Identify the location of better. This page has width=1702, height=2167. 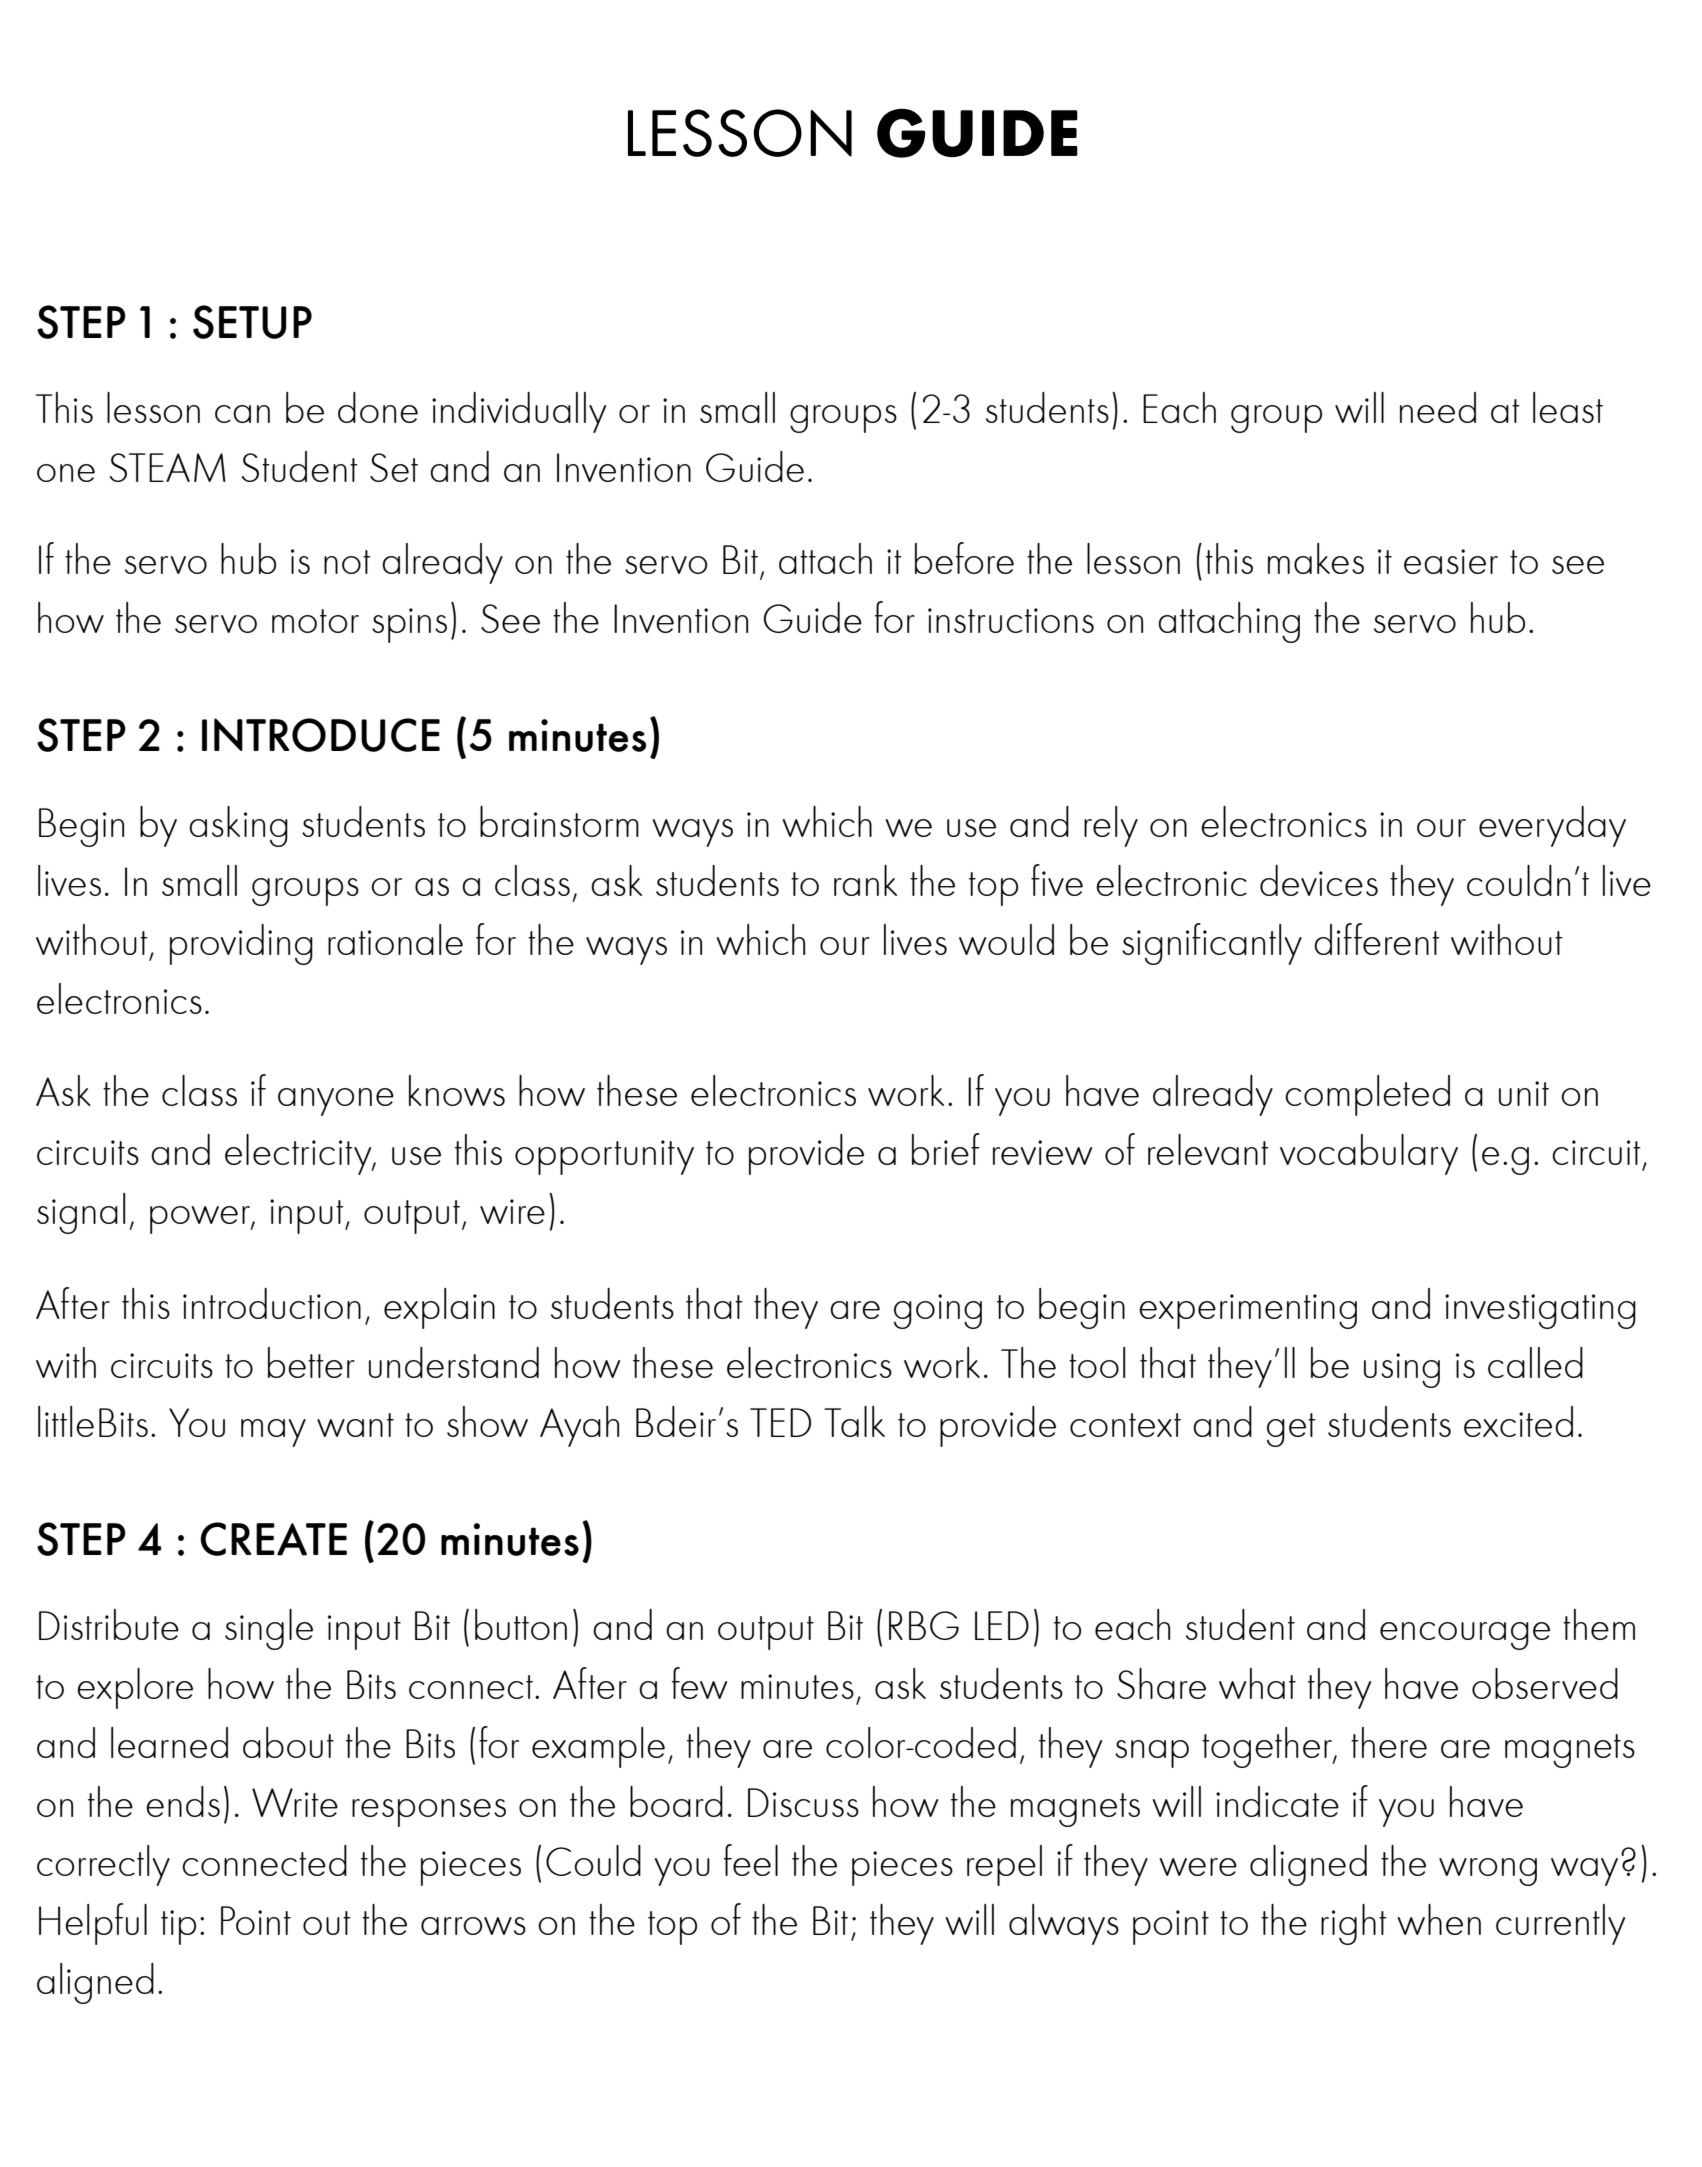
(311, 1362).
